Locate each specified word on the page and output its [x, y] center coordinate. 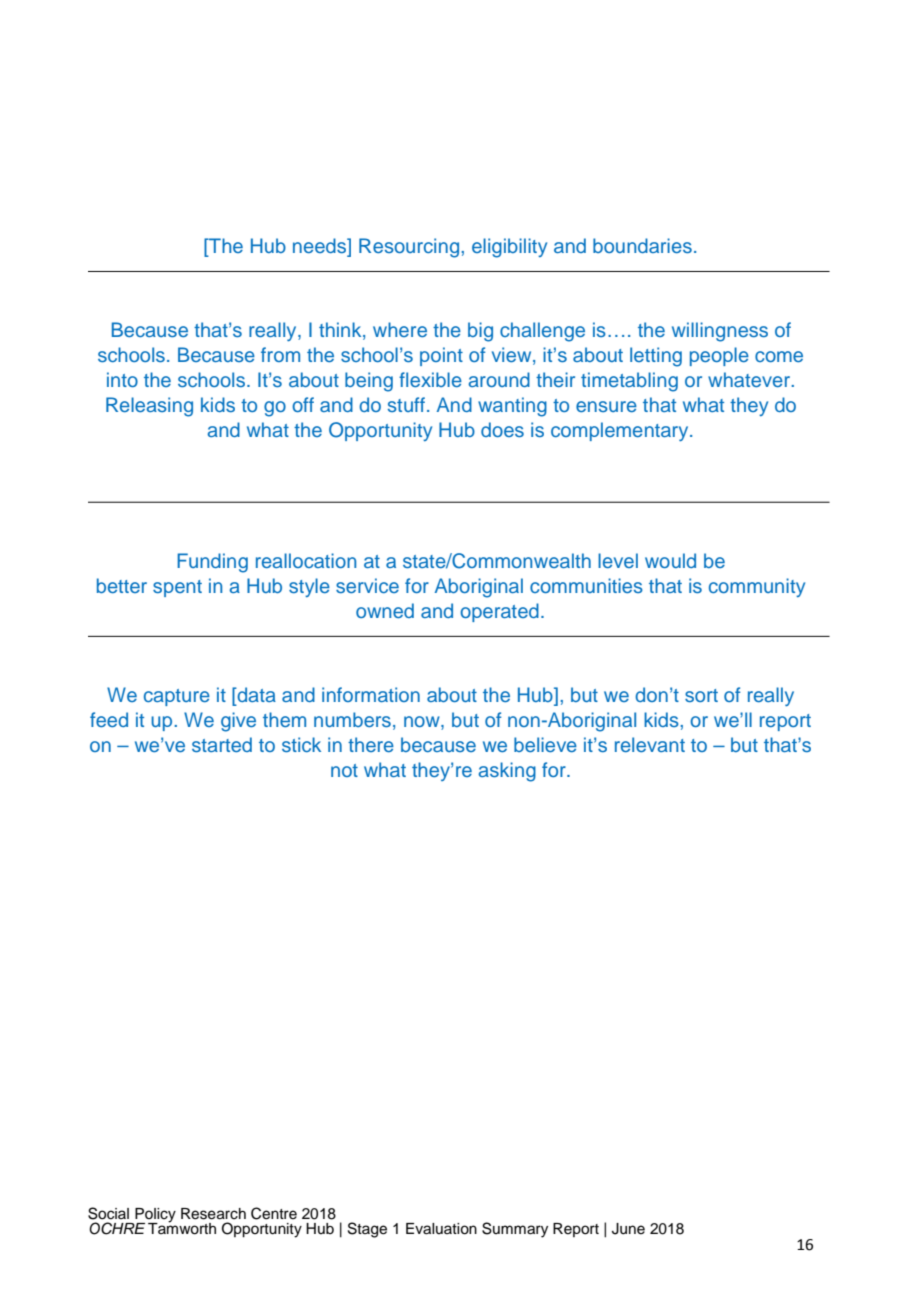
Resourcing [409, 248]
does [502, 429]
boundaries [642, 245]
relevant [650, 744]
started [222, 744]
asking [507, 772]
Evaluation [441, 1229]
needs [321, 247]
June [628, 1229]
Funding [212, 563]
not [344, 770]
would [670, 560]
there [371, 744]
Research [213, 1214]
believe [545, 744]
